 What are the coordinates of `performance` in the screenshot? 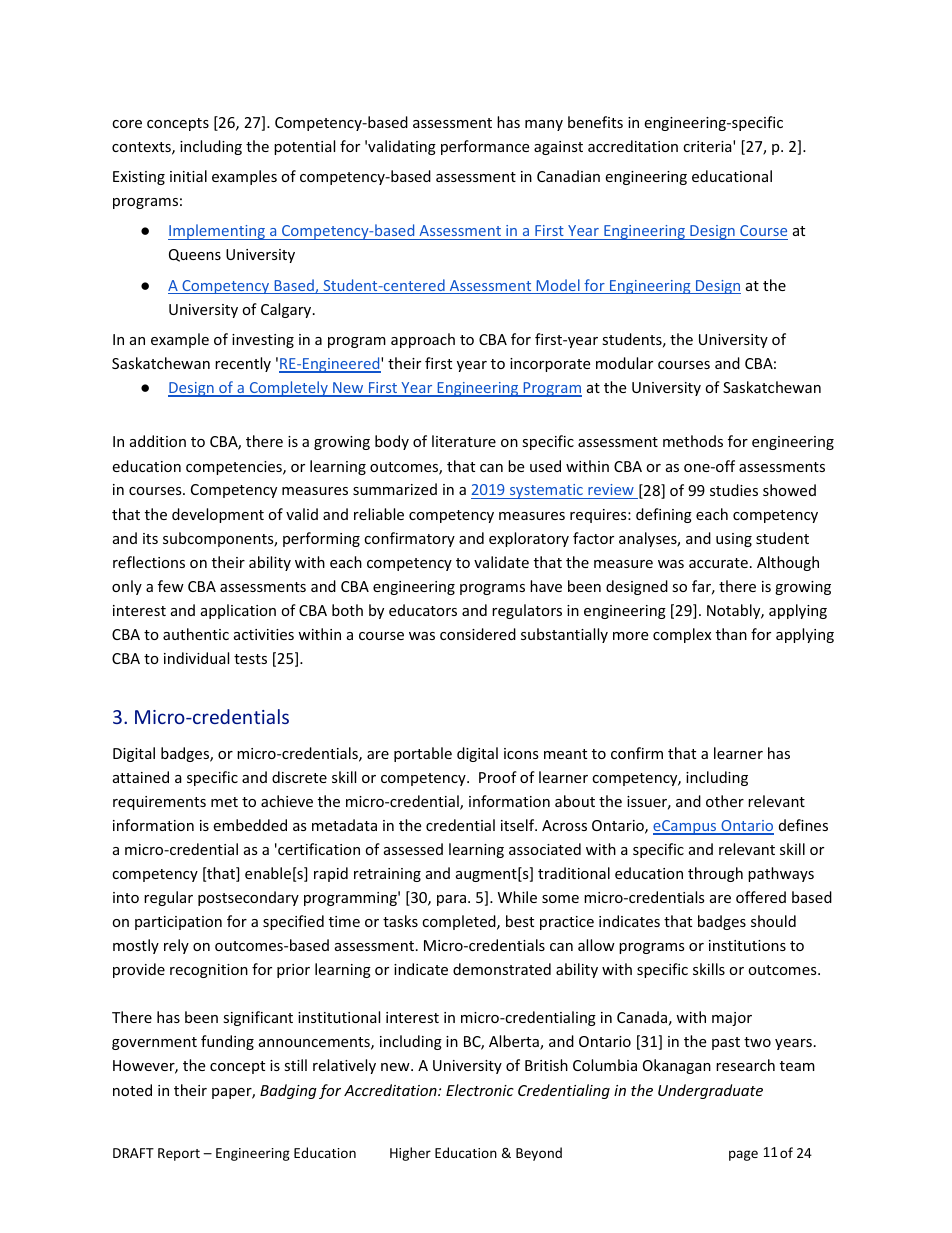 It's located at (485, 147).
